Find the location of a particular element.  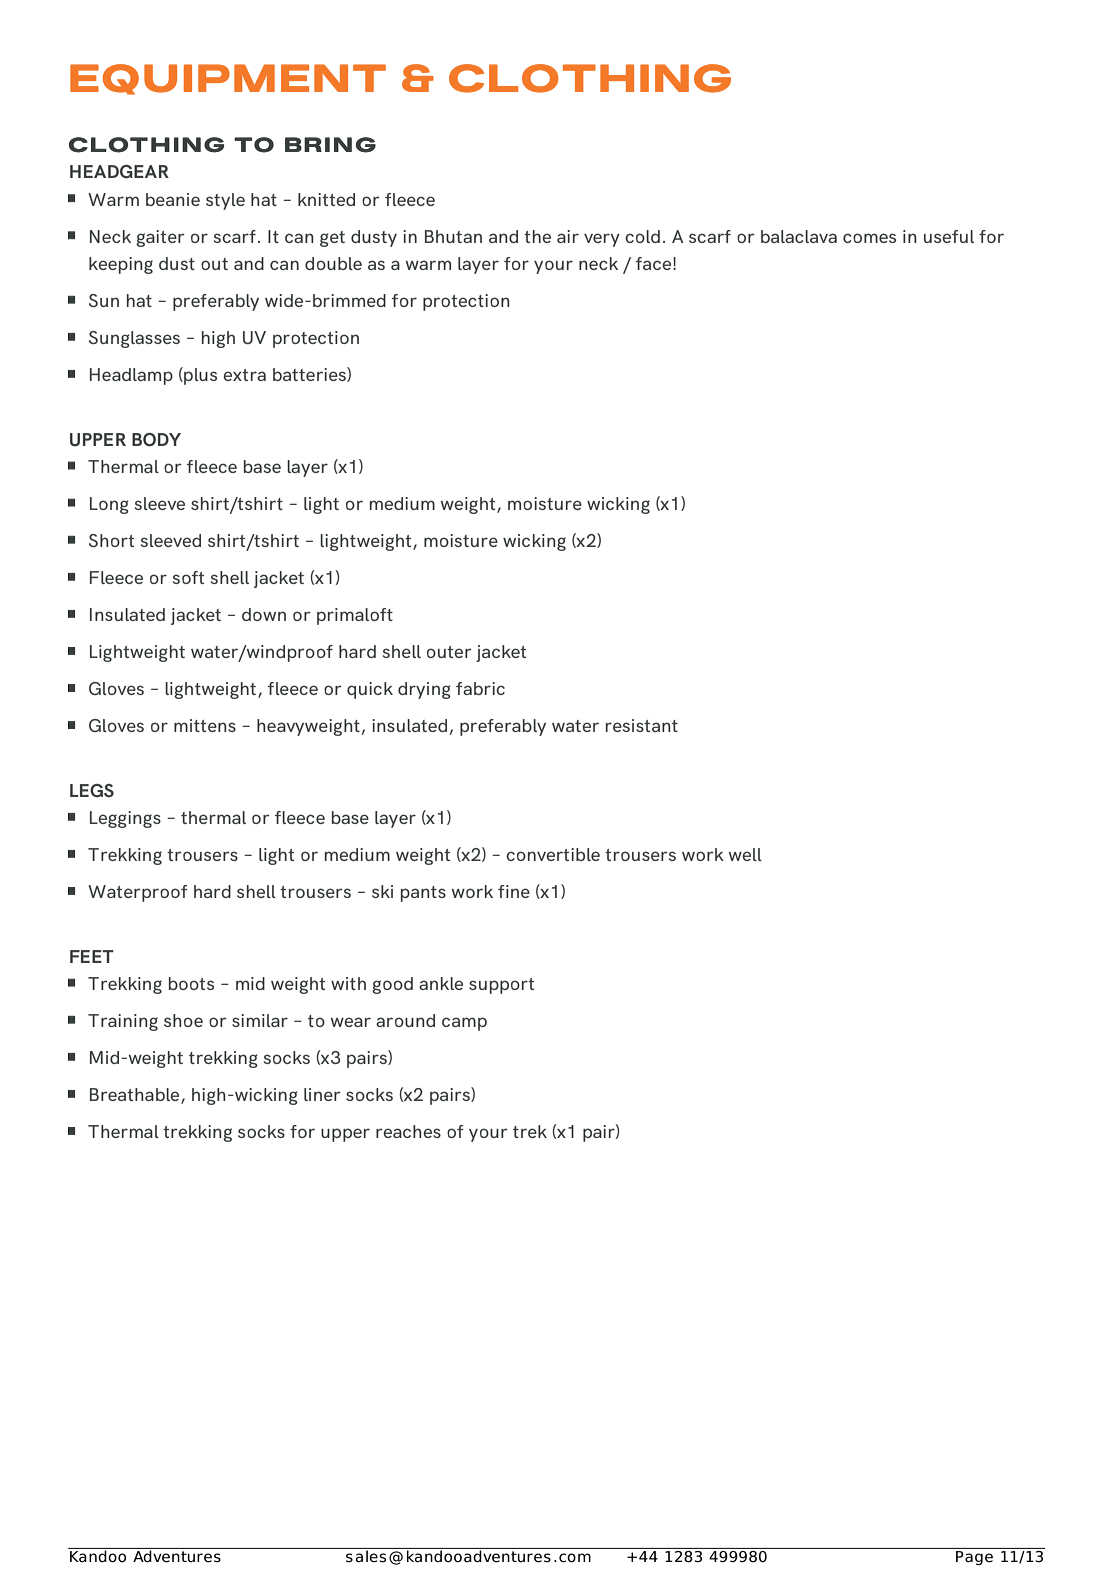

comes is located at coordinates (869, 238).
